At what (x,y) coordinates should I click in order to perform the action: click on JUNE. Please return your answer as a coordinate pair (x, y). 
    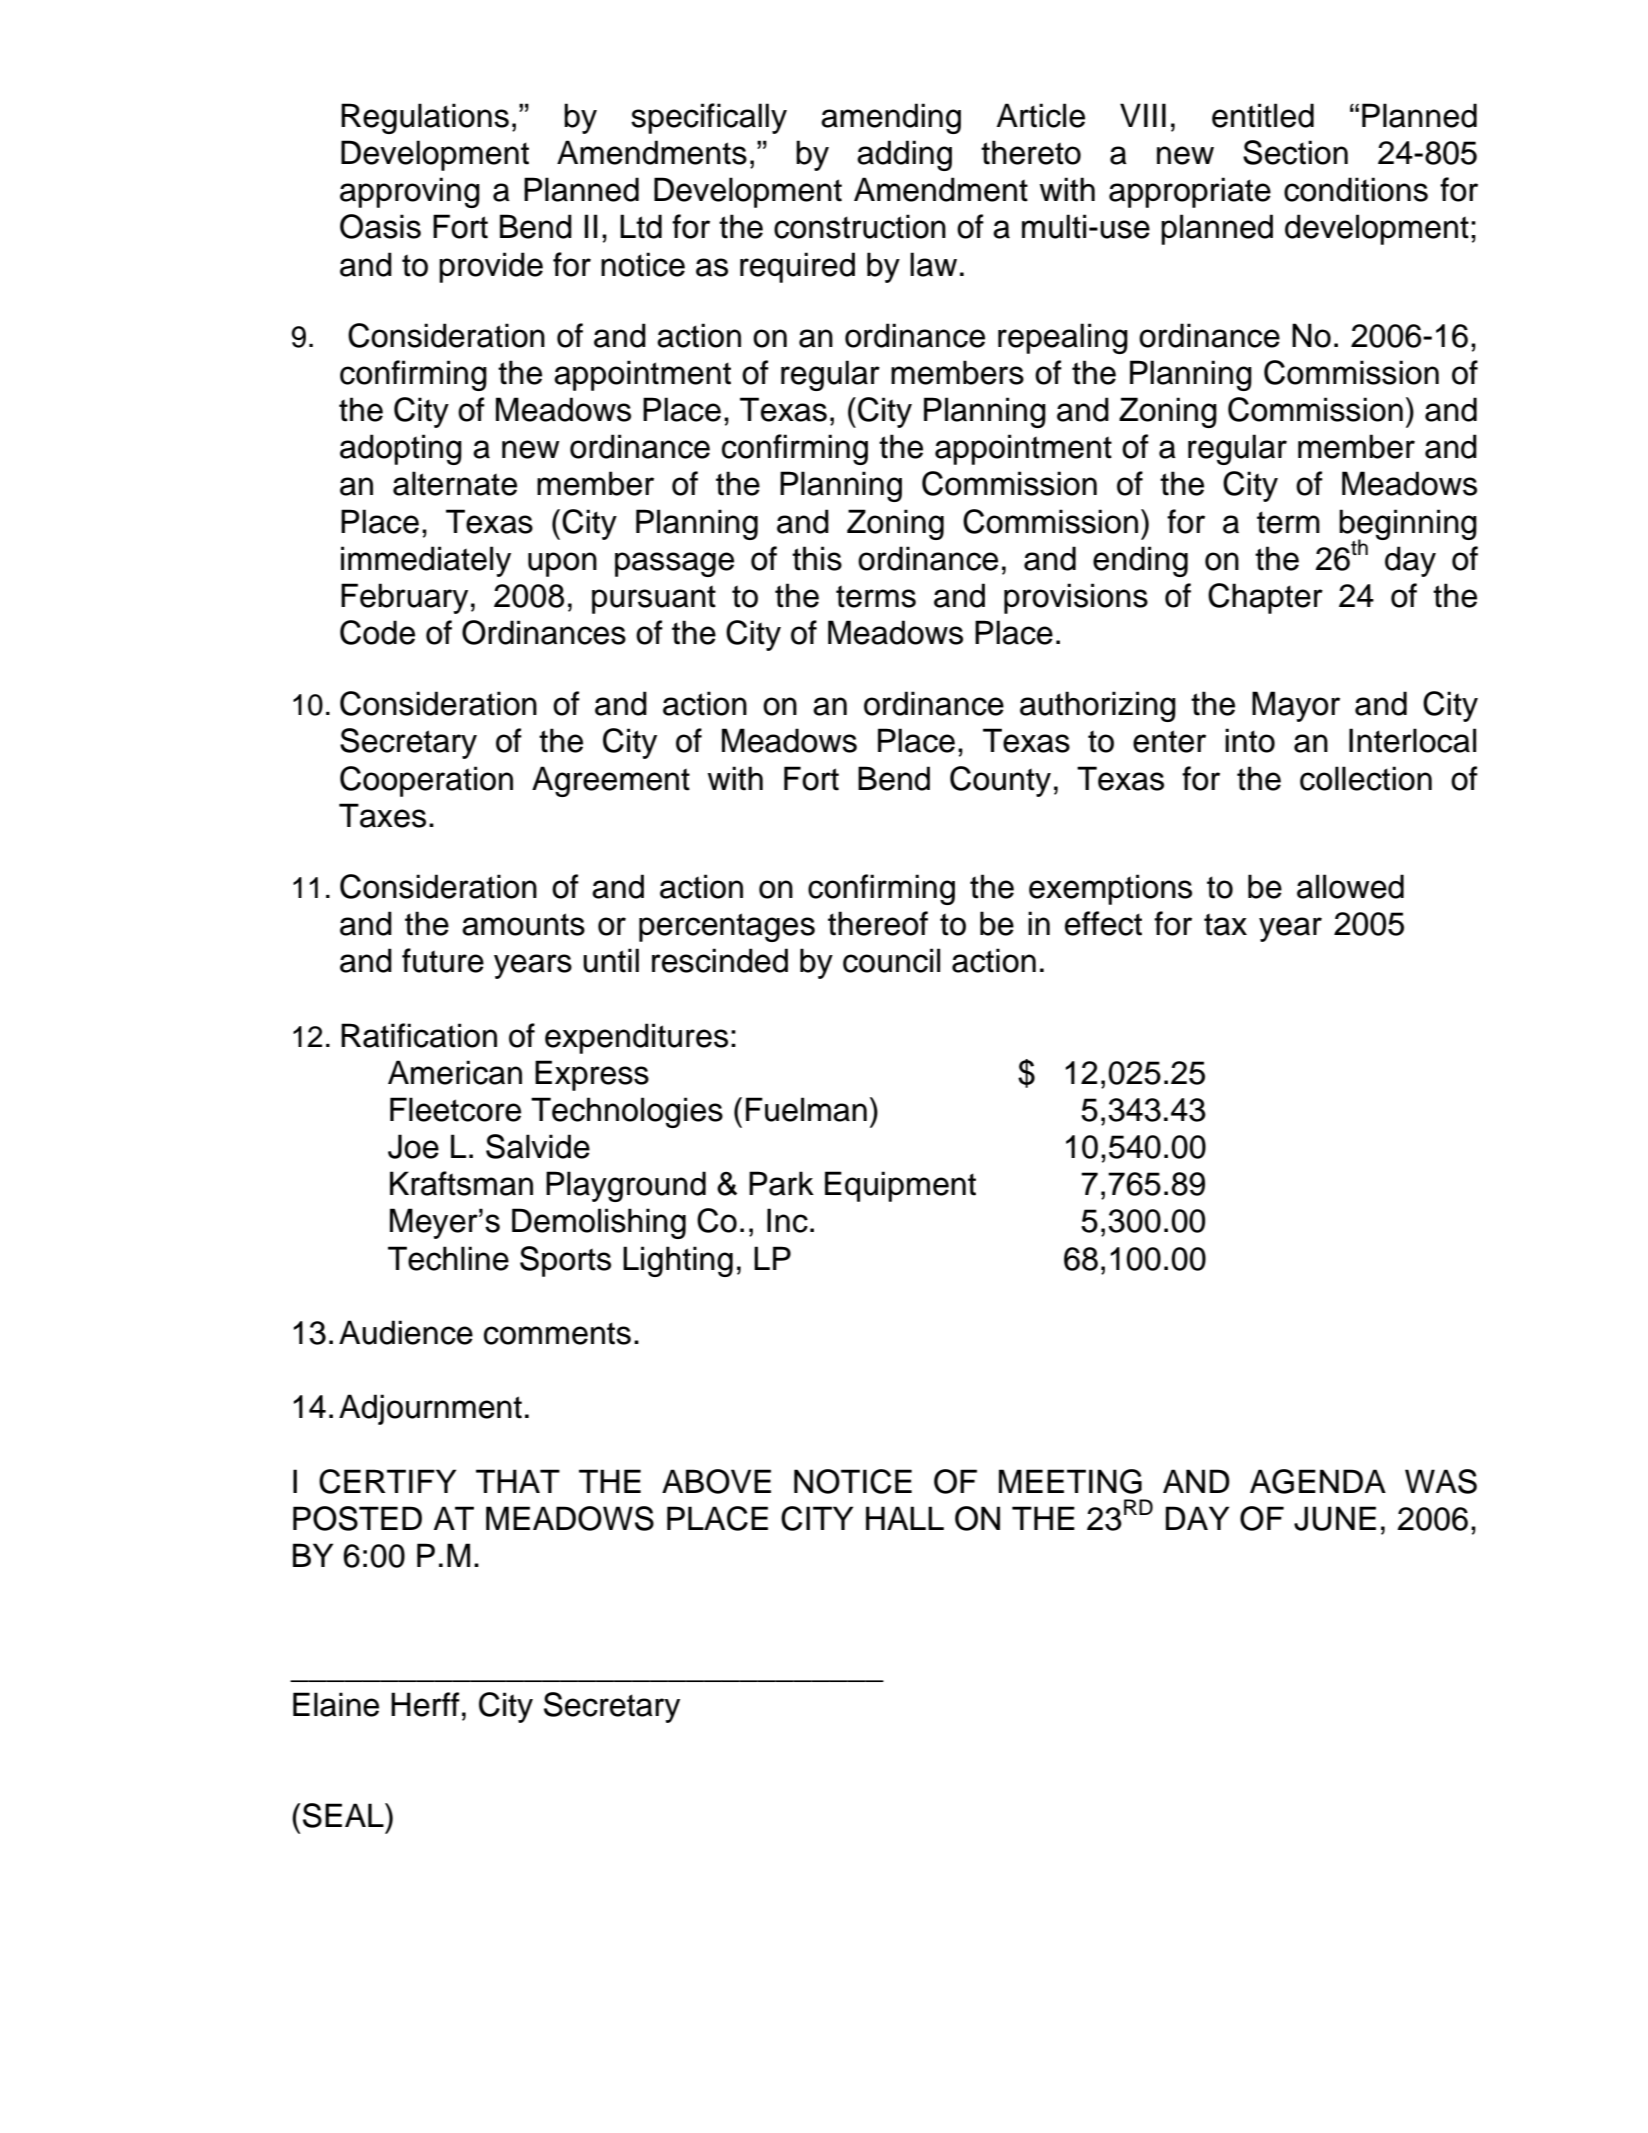
    Looking at the image, I should click on (1335, 1518).
